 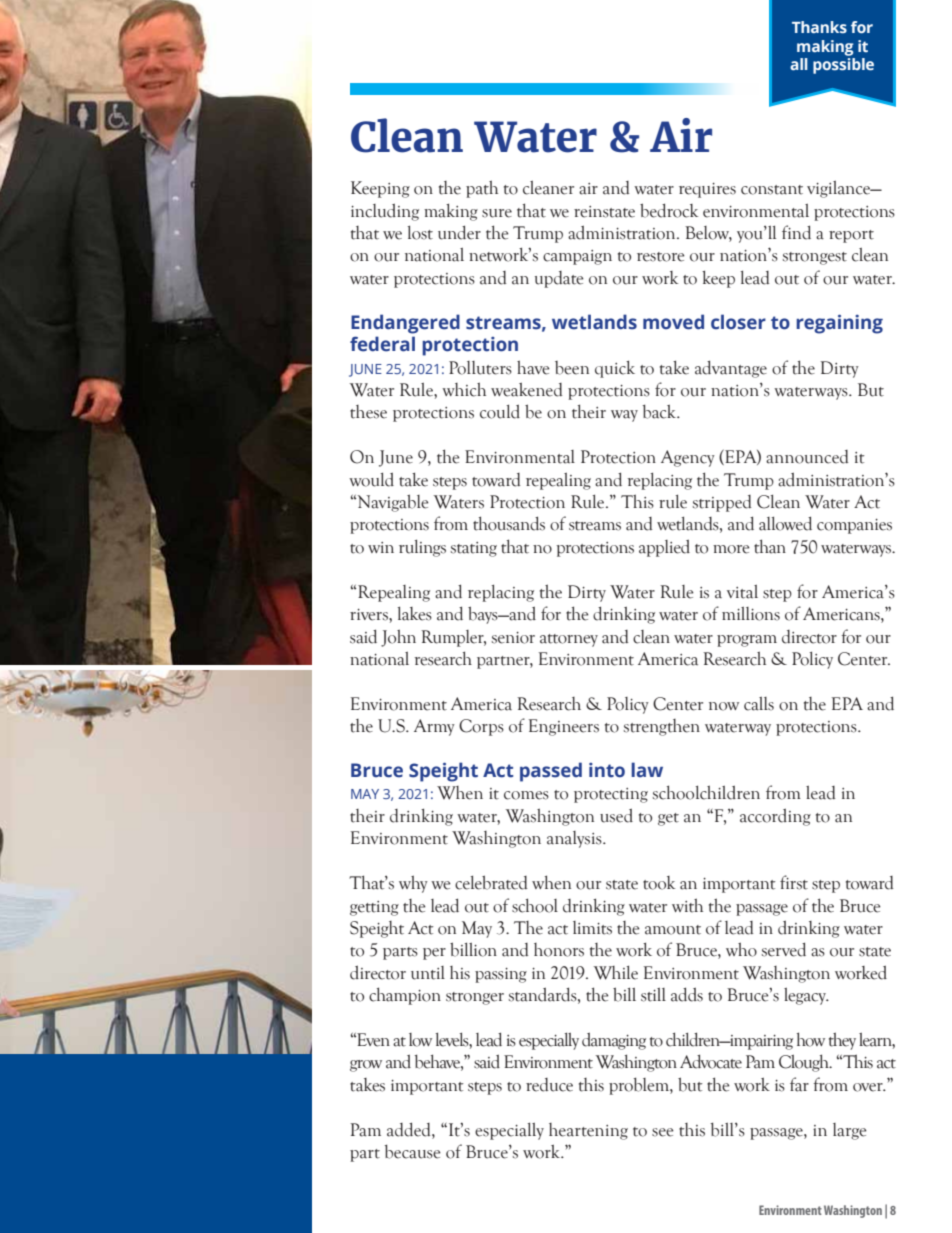 What do you see at coordinates (843, 66) in the screenshot?
I see `possible` at bounding box center [843, 66].
